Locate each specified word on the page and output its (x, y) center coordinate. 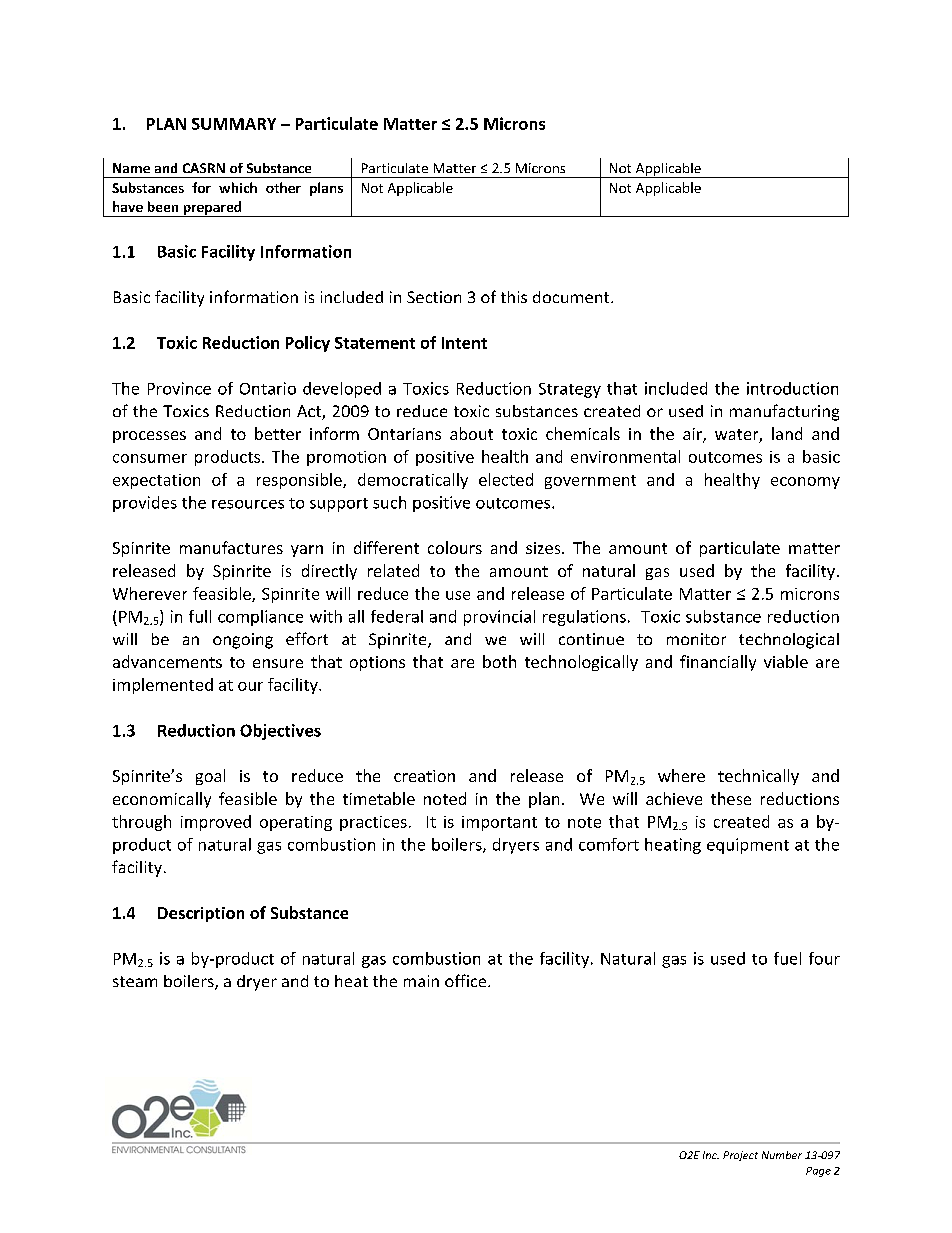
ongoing (243, 641)
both (499, 661)
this (514, 297)
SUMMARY (234, 124)
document (572, 297)
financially (718, 663)
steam (135, 981)
